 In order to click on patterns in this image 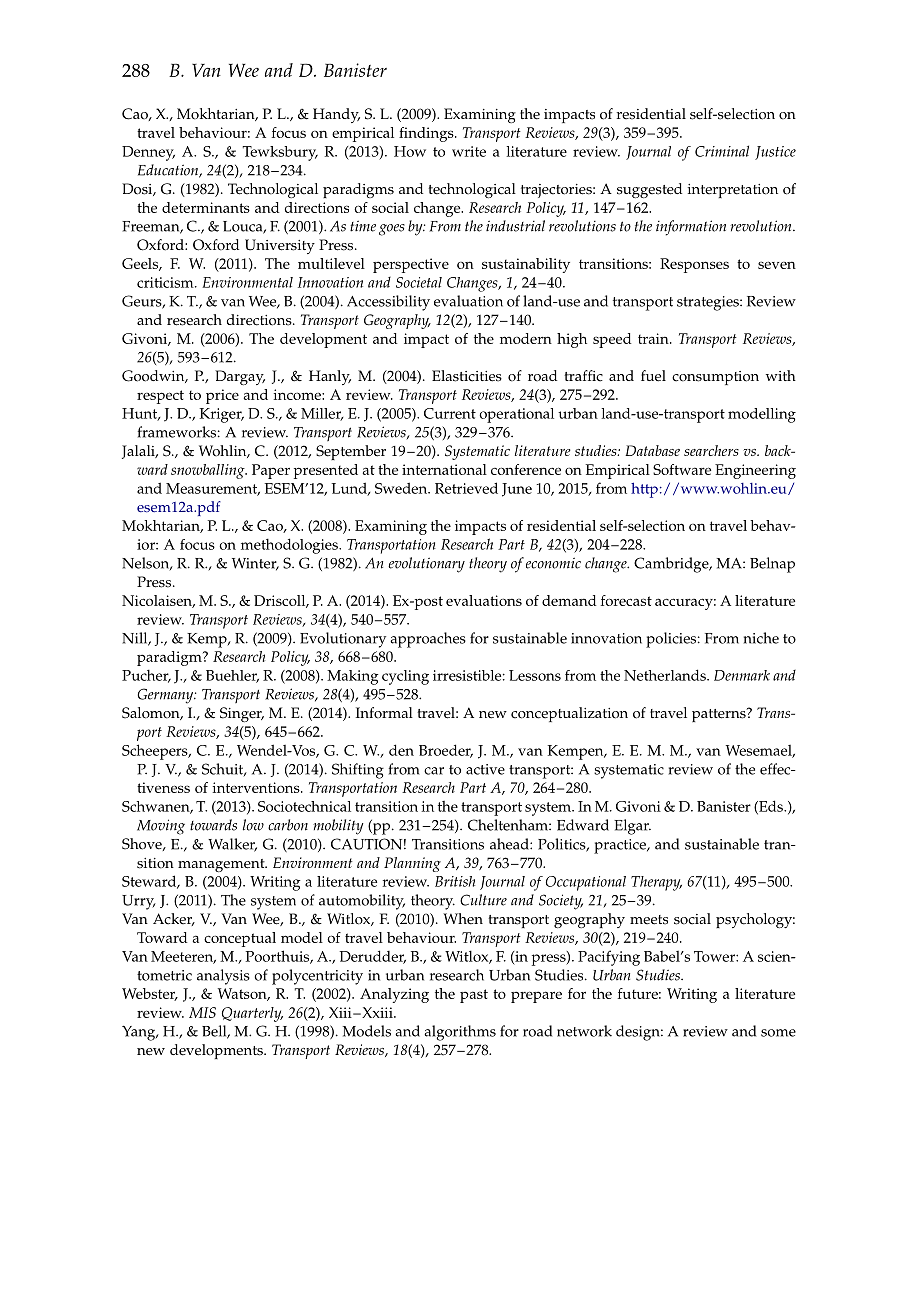, I will do `click(720, 715)`.
